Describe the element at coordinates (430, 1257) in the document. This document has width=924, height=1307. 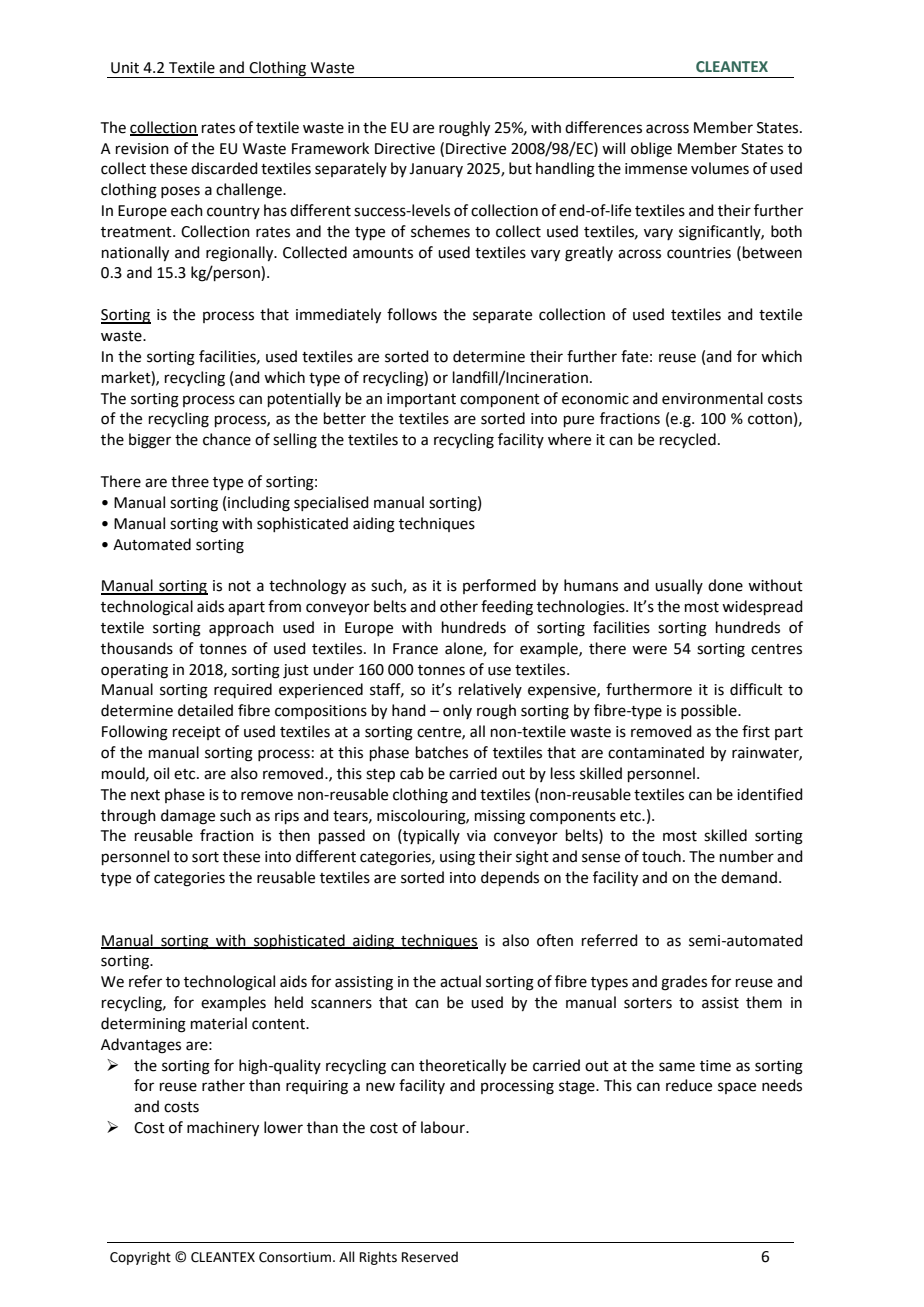
I see `Reserved` at that location.
